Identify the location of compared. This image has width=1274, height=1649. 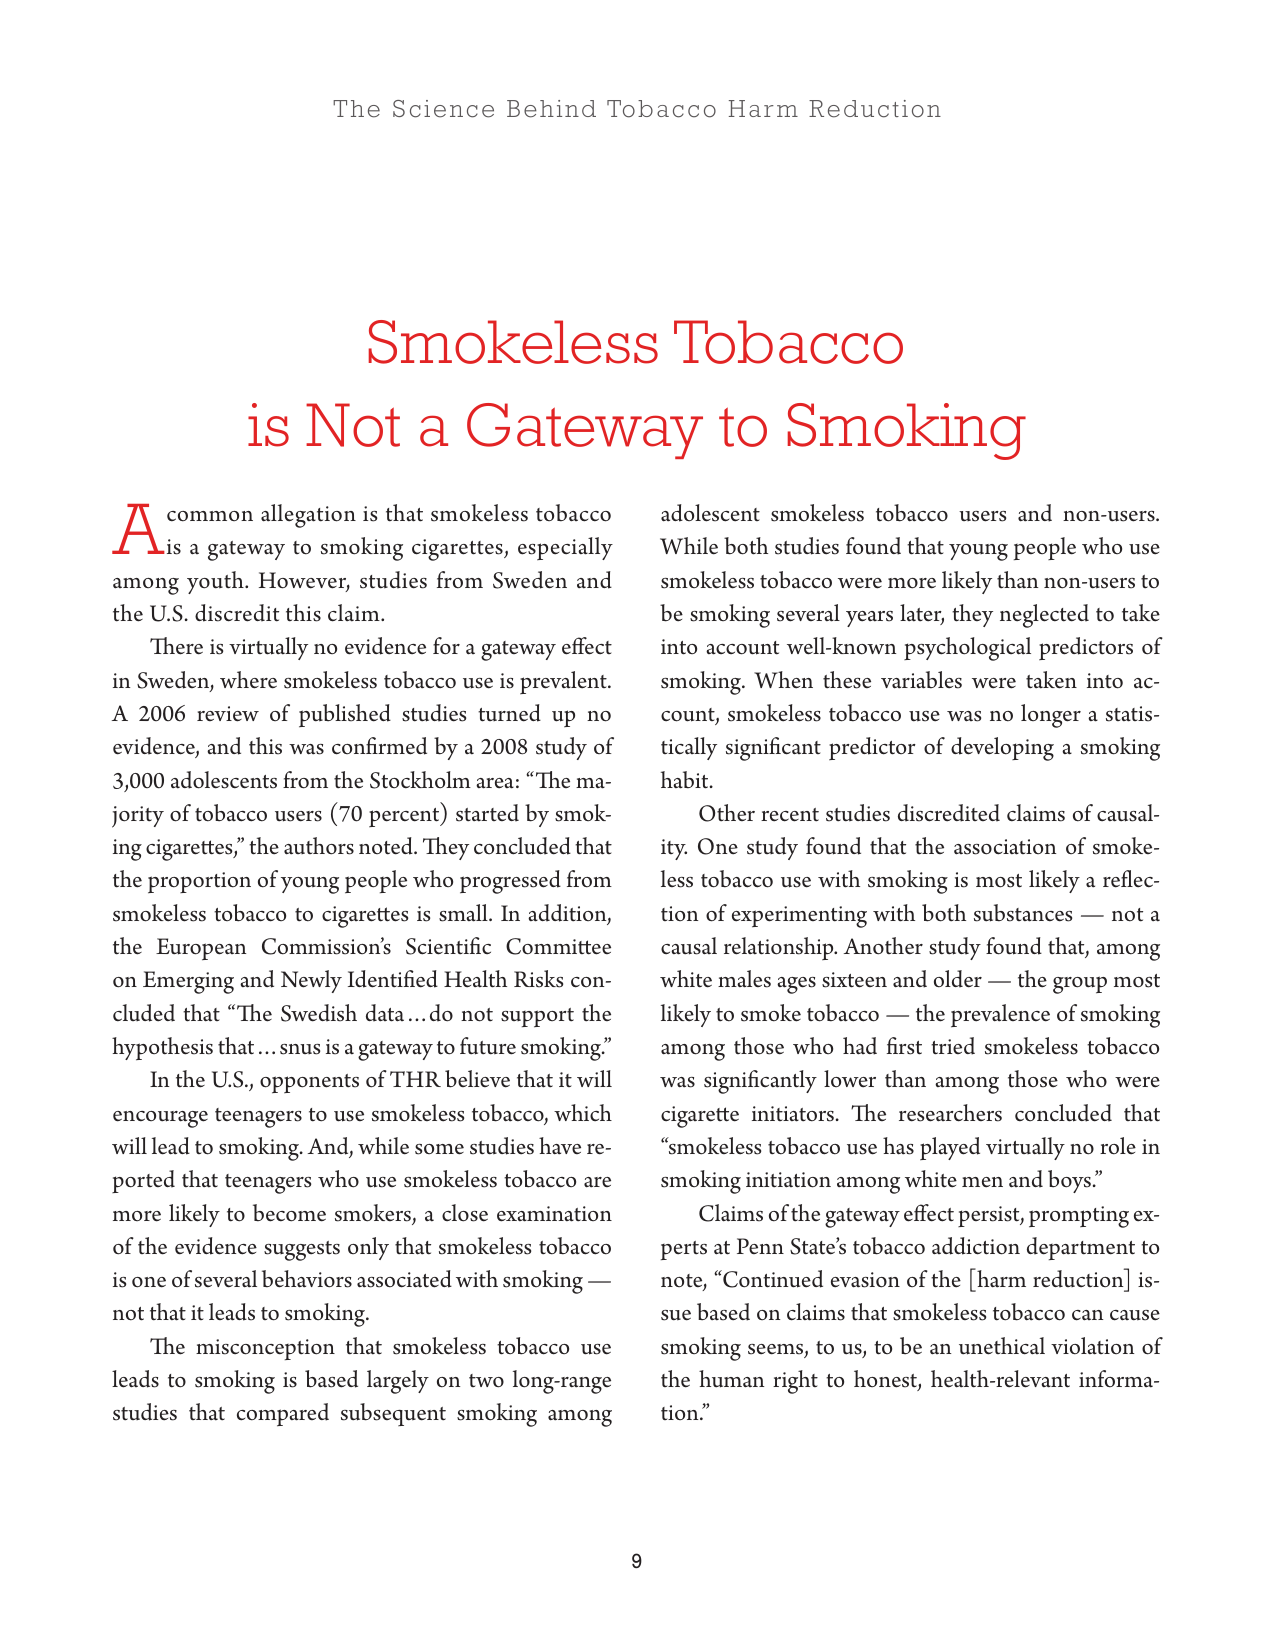
(283, 1415).
